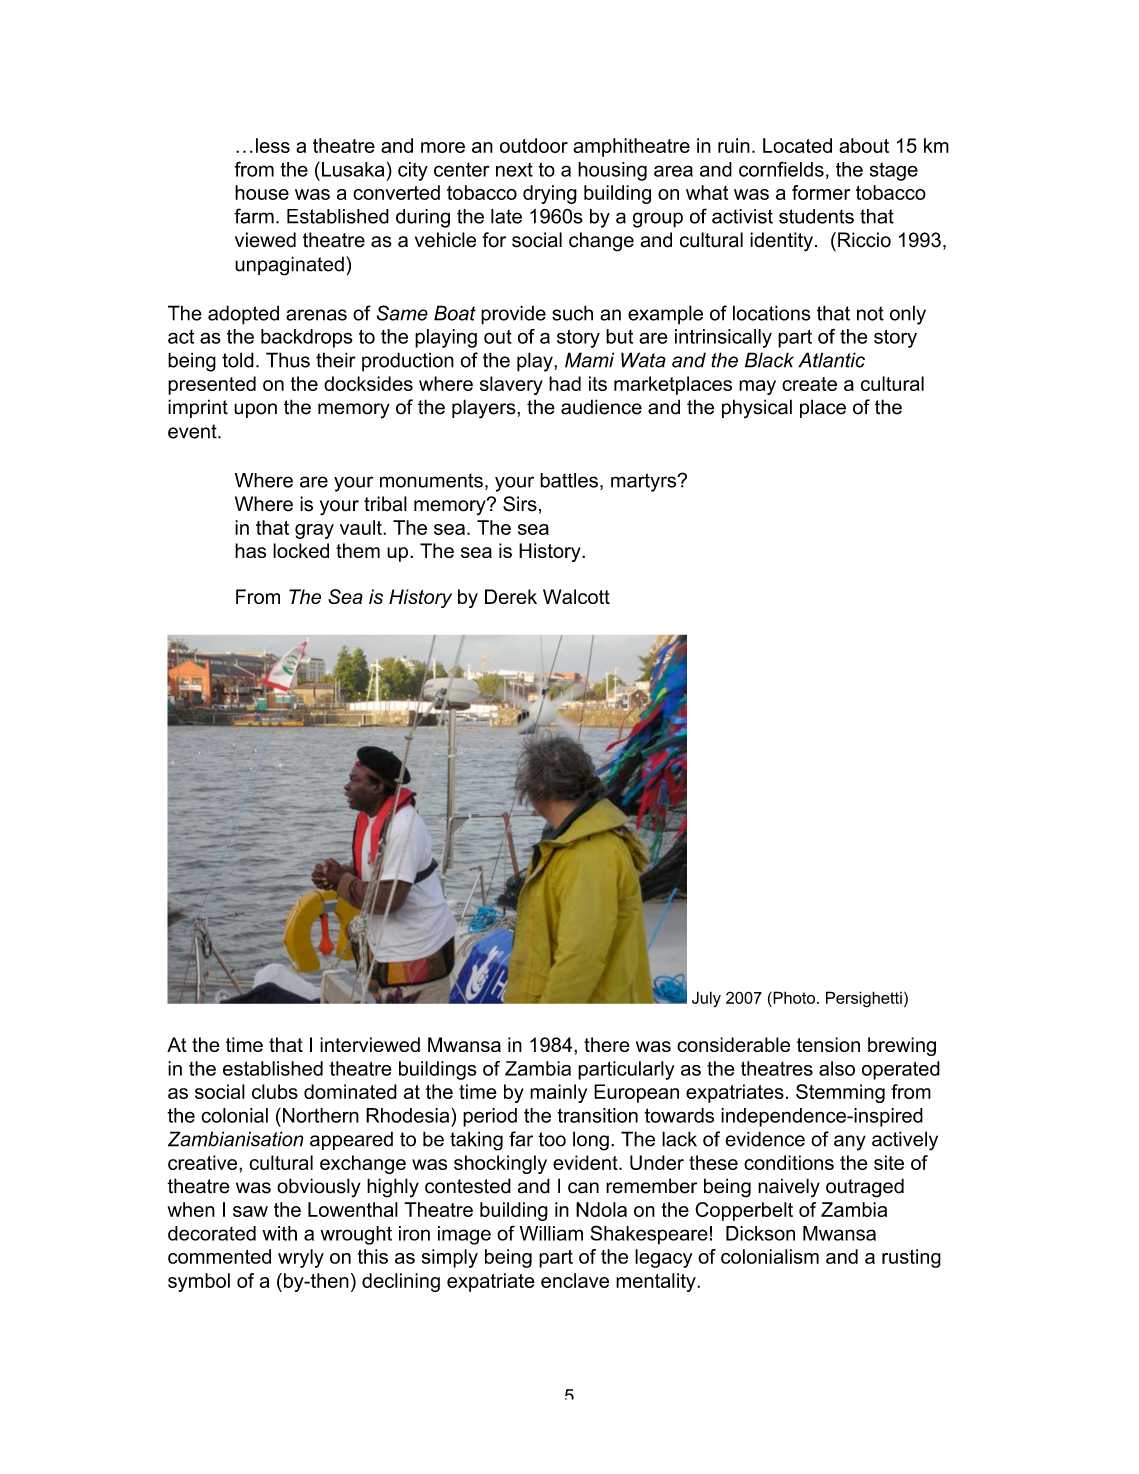 Image resolution: width=1139 pixels, height=1474 pixels. What do you see at coordinates (551, 1233) in the screenshot?
I see `William` at bounding box center [551, 1233].
